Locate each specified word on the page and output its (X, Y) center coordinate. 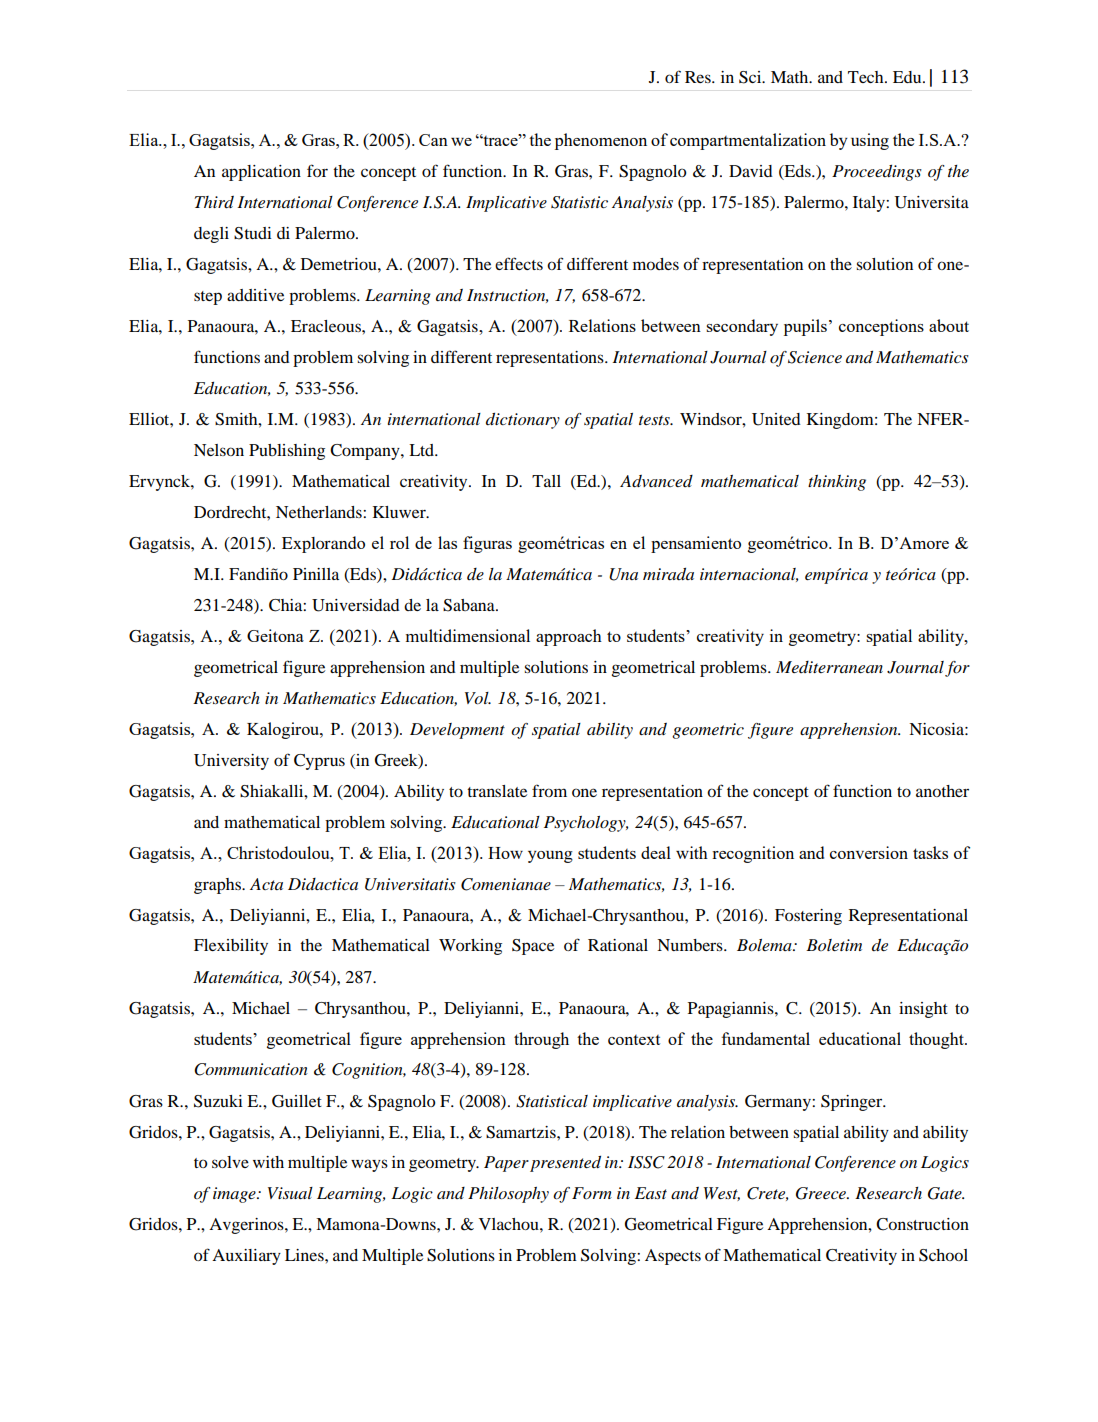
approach (569, 637)
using (870, 141)
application (261, 173)
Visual (290, 1193)
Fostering (808, 917)
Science (815, 357)
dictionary (523, 421)
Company (366, 452)
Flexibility (231, 947)
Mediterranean (829, 667)
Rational (618, 945)
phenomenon (601, 141)
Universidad (356, 605)
